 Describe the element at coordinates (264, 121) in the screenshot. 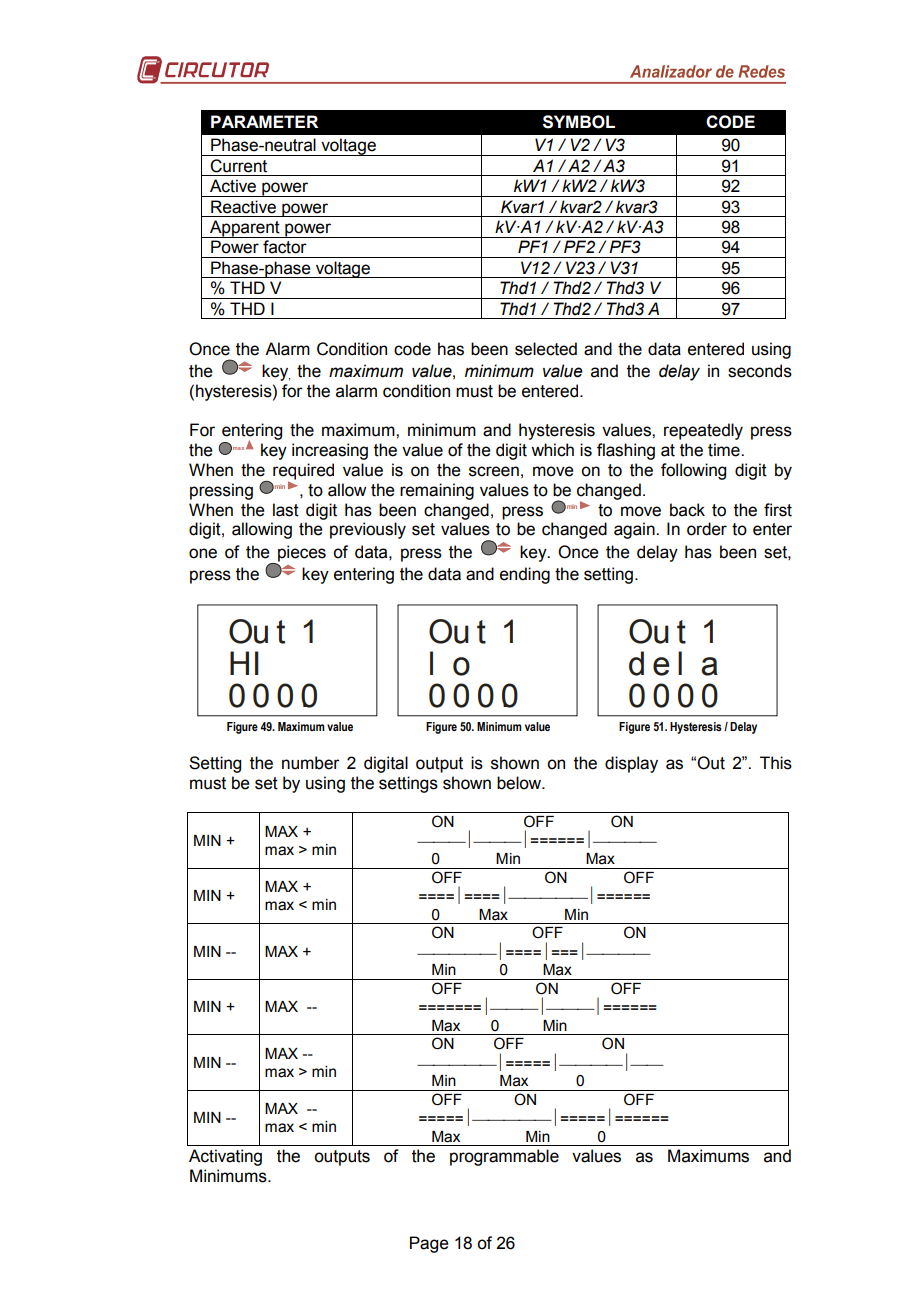

I see `PARAMETER` at that location.
